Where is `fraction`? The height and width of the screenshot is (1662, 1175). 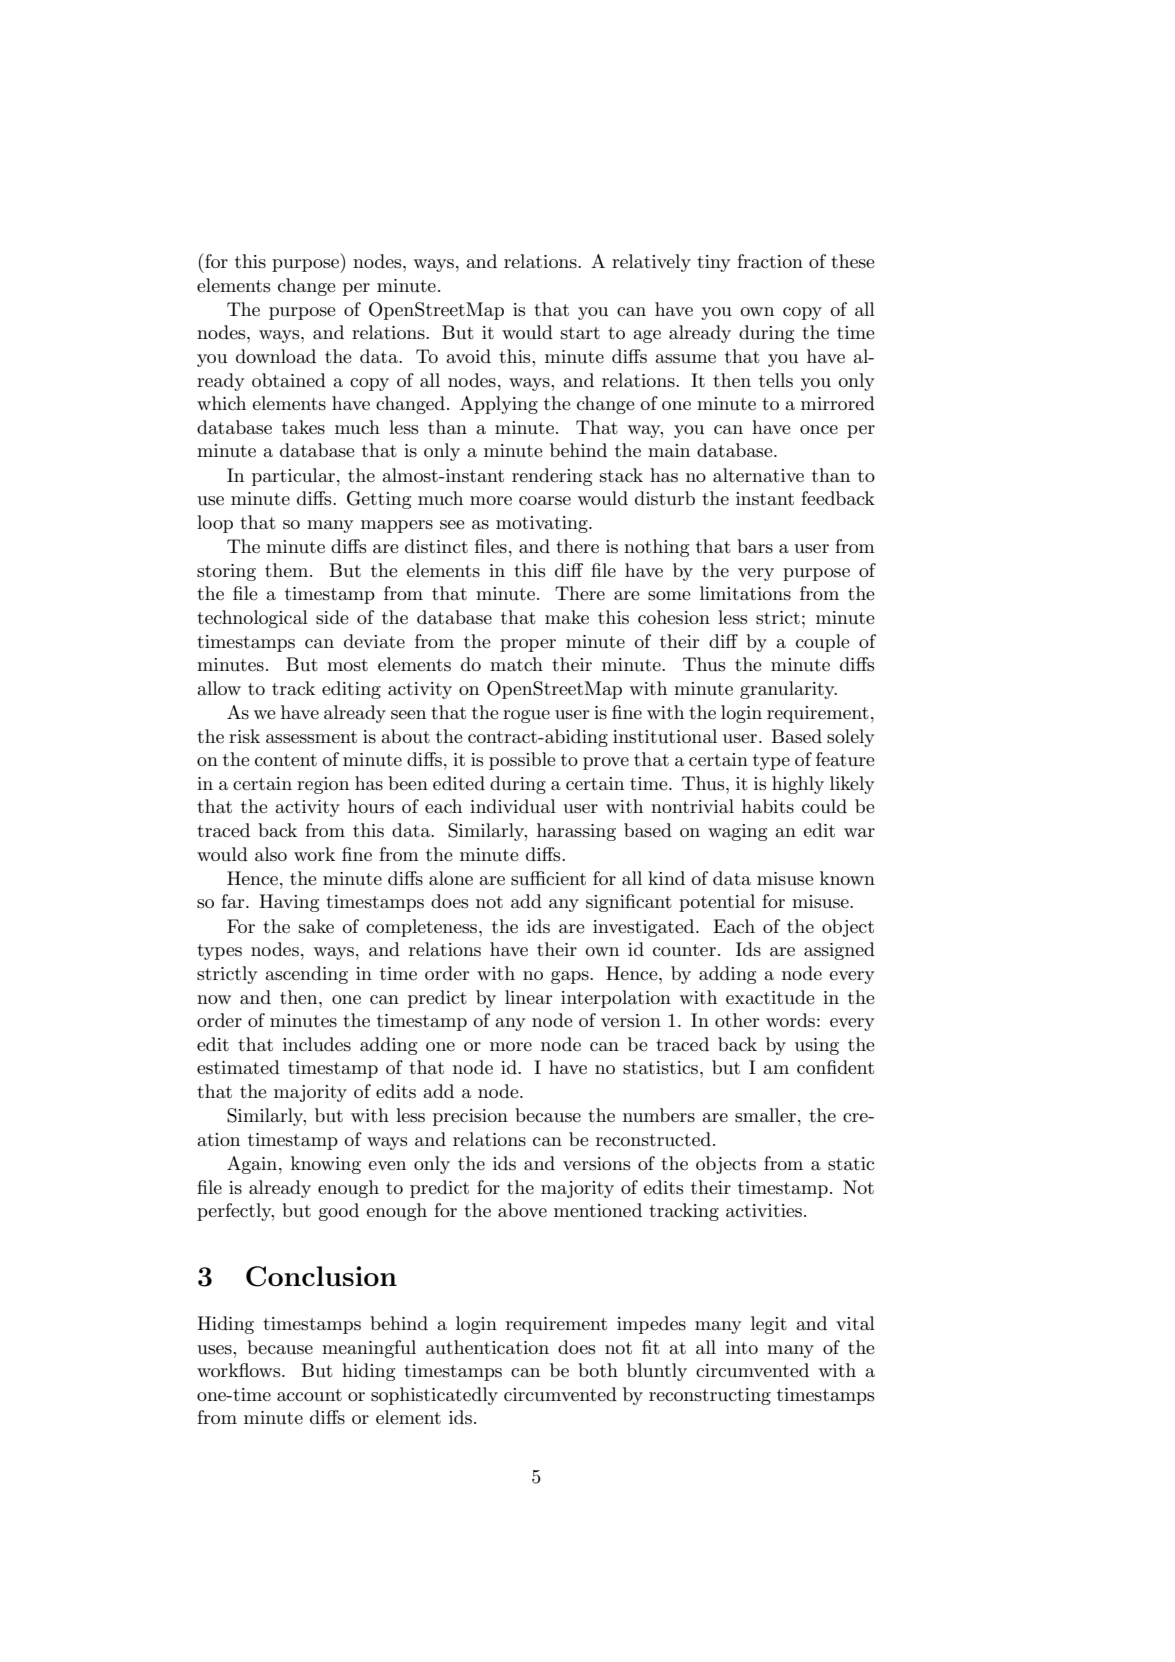 fraction is located at coordinates (770, 261).
